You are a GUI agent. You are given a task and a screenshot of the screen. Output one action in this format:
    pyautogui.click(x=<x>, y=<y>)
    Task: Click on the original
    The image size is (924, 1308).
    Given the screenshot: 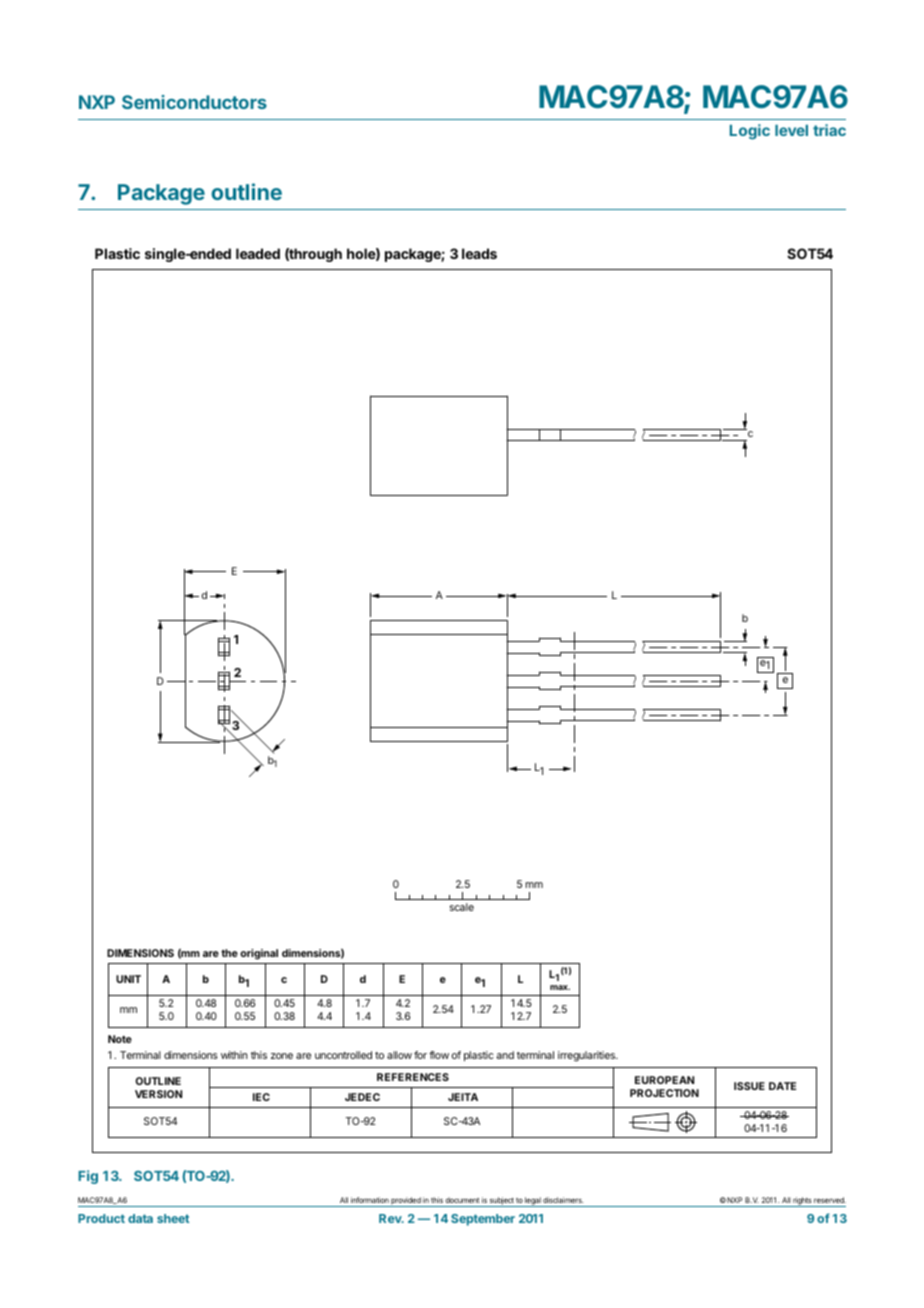 What is the action you would take?
    pyautogui.click(x=259, y=954)
